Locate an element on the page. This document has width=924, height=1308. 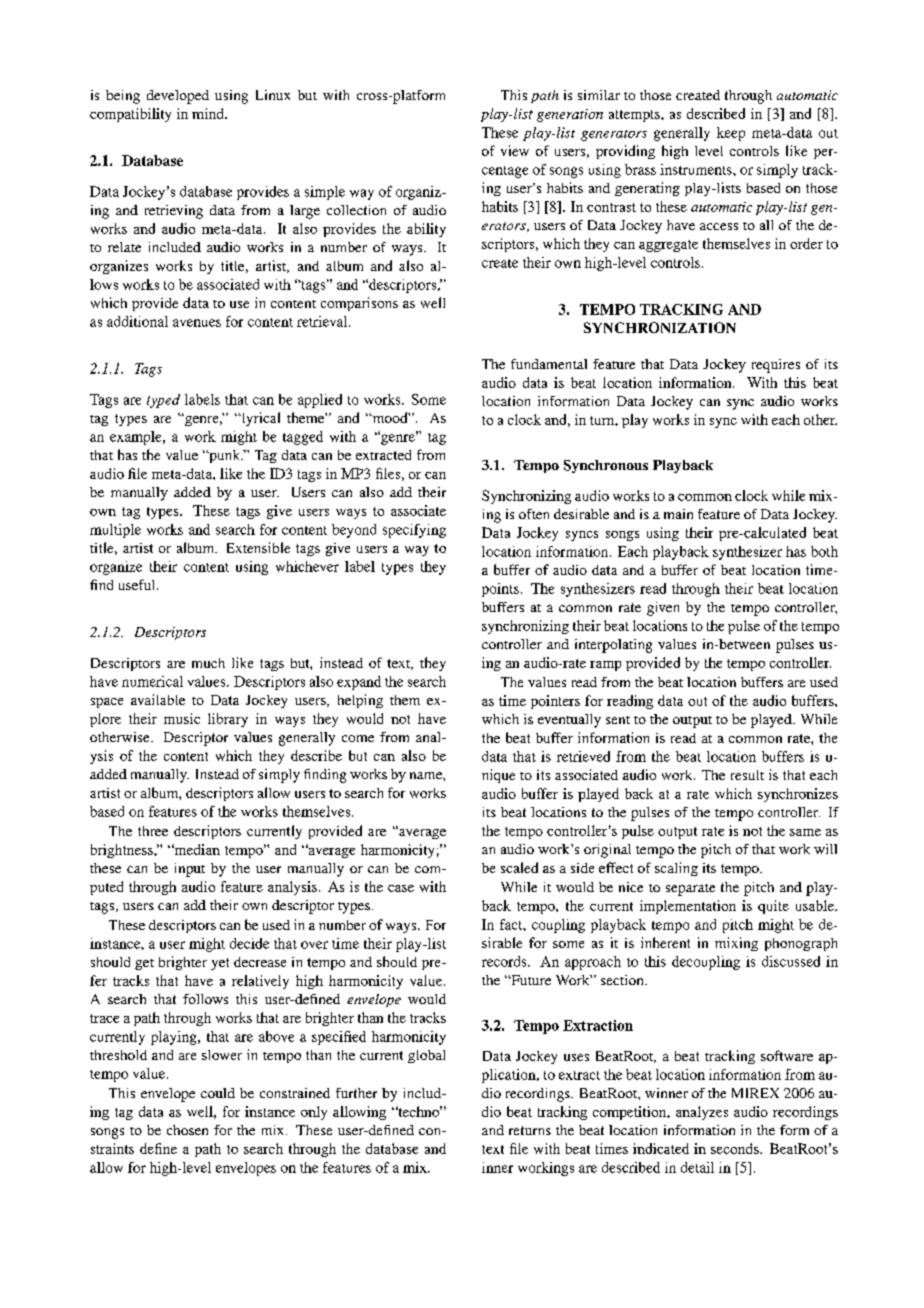
scaled is located at coordinates (519, 867).
